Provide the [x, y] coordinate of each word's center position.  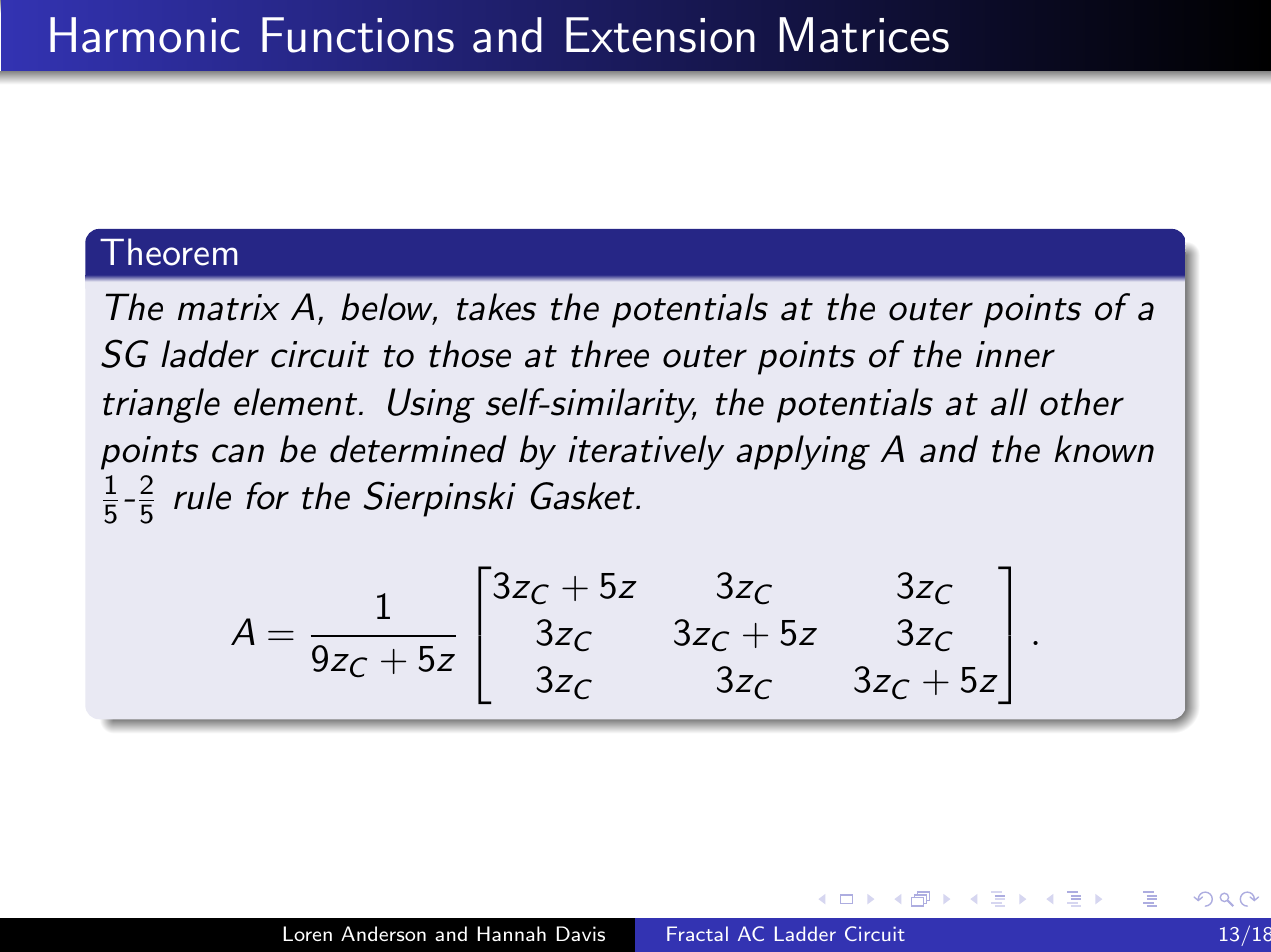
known [1104, 449]
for [267, 496]
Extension [660, 35]
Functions [358, 35]
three [610, 354]
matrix [229, 307]
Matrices [864, 35]
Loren [307, 933]
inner [1015, 354]
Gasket [583, 496]
